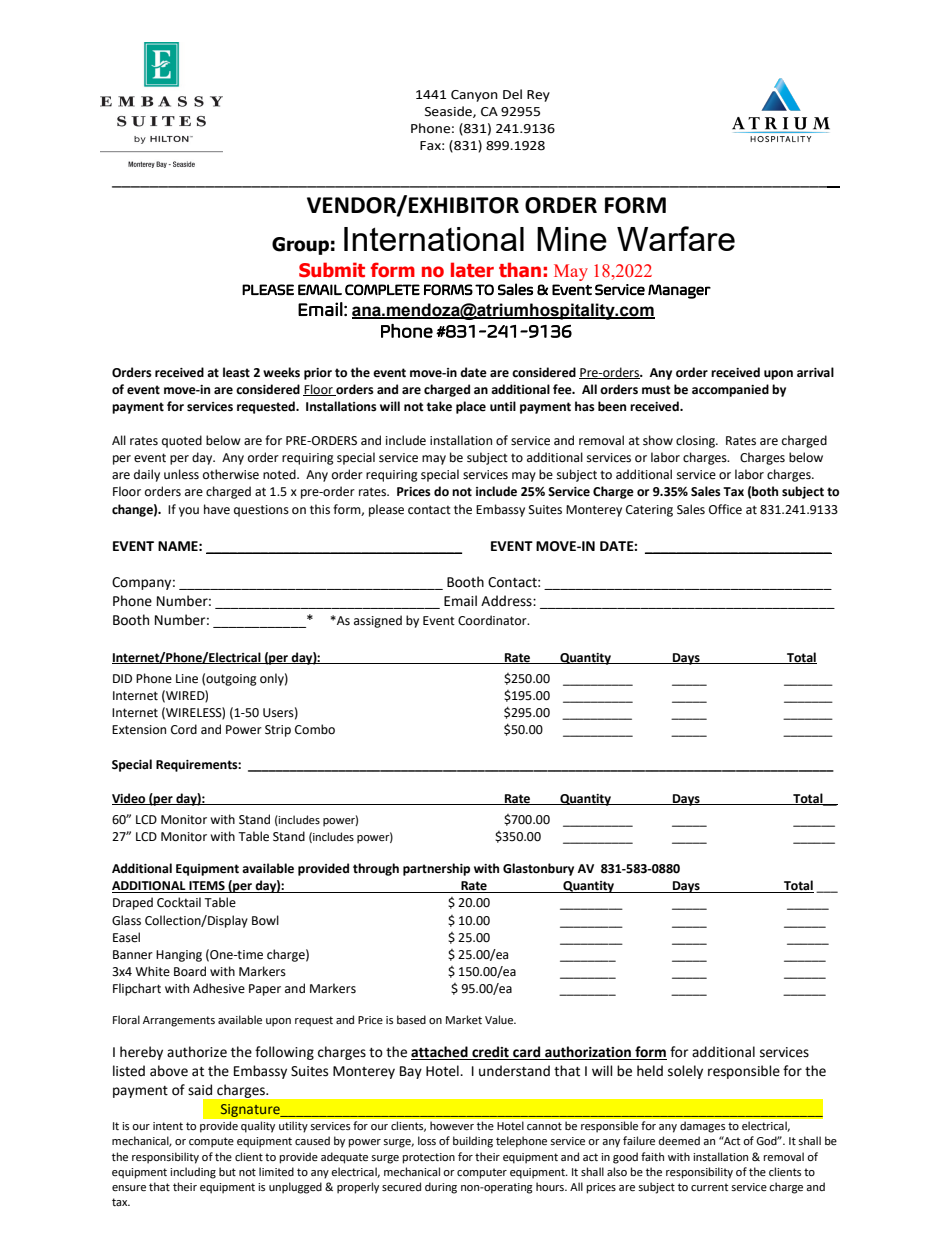 This page has width=952, height=1233. Describe the element at coordinates (725, 509) in the page. I see `Office` at that location.
